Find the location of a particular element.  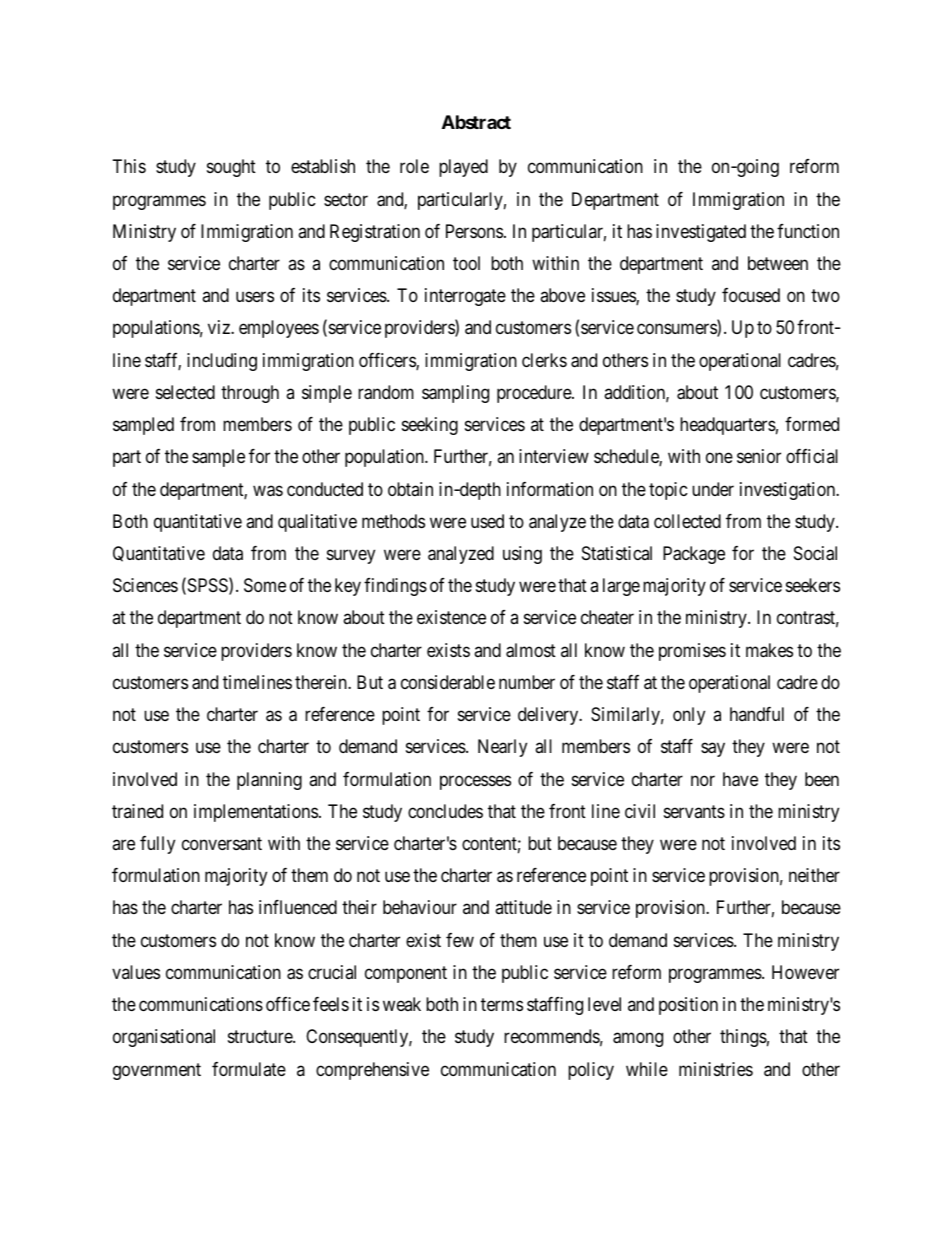

organisational is located at coordinates (164, 1038).
